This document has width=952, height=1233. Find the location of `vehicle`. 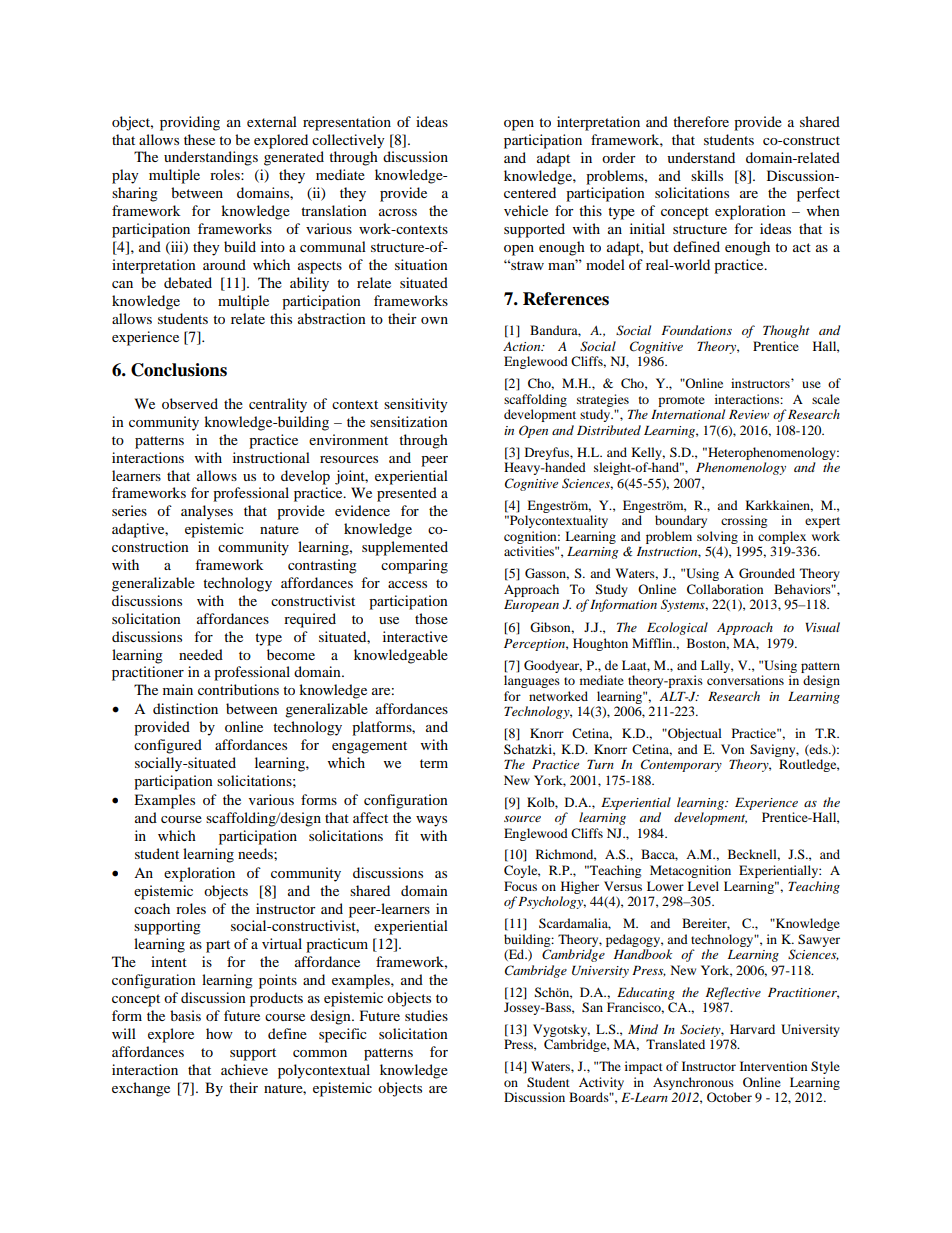

vehicle is located at coordinates (526, 210).
